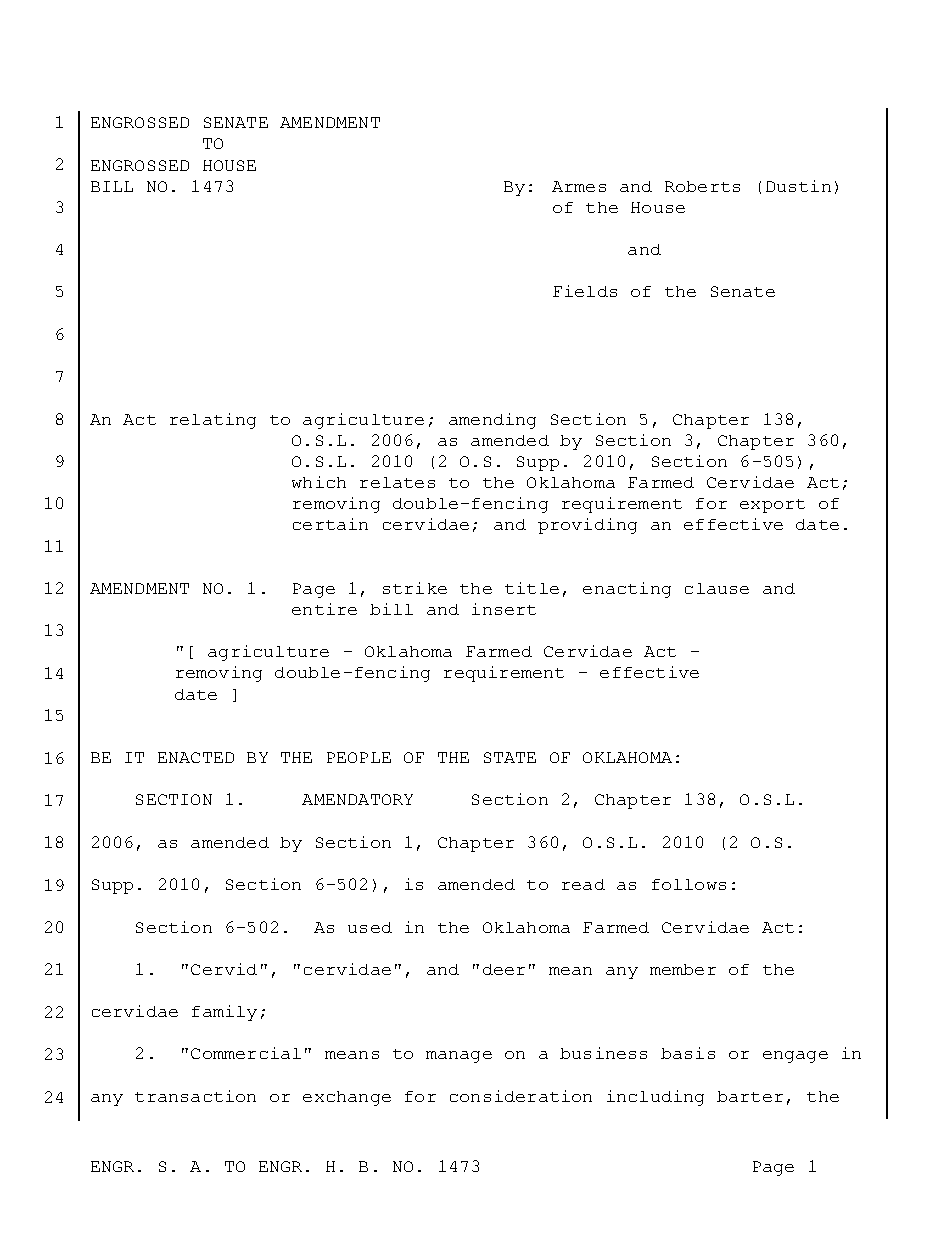 The width and height of the document is (952, 1233). Describe the element at coordinates (750, 1096) in the document. I see `barter` at that location.
